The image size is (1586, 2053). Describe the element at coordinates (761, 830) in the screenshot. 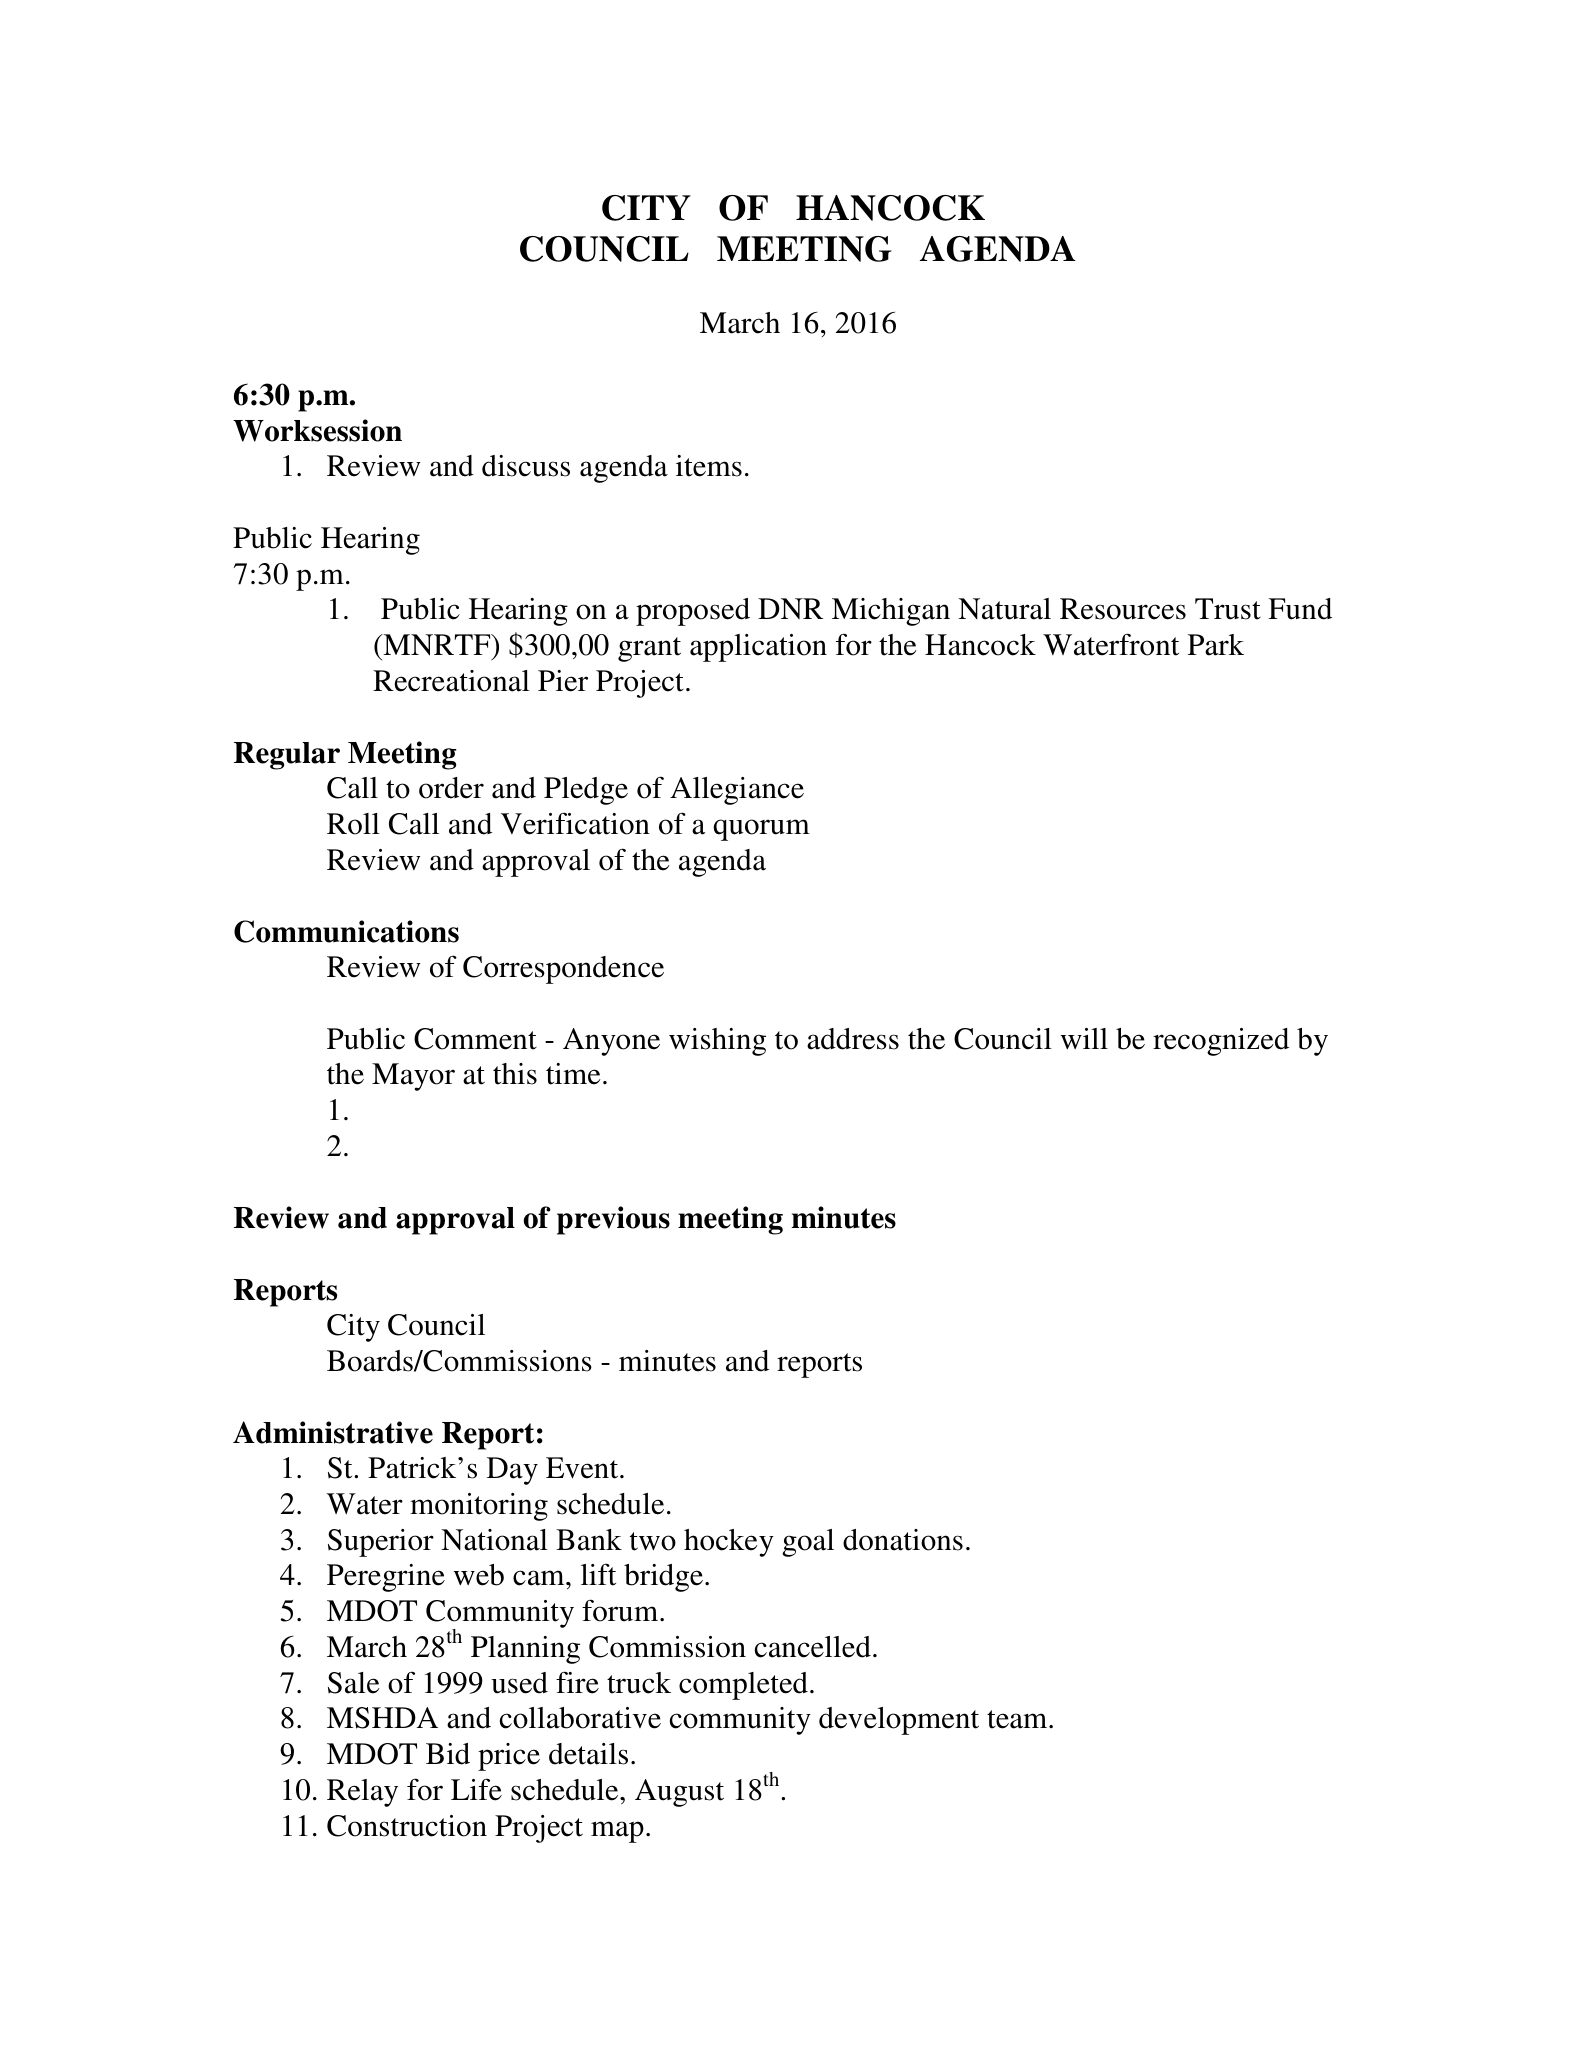

I see `quorum` at that location.
